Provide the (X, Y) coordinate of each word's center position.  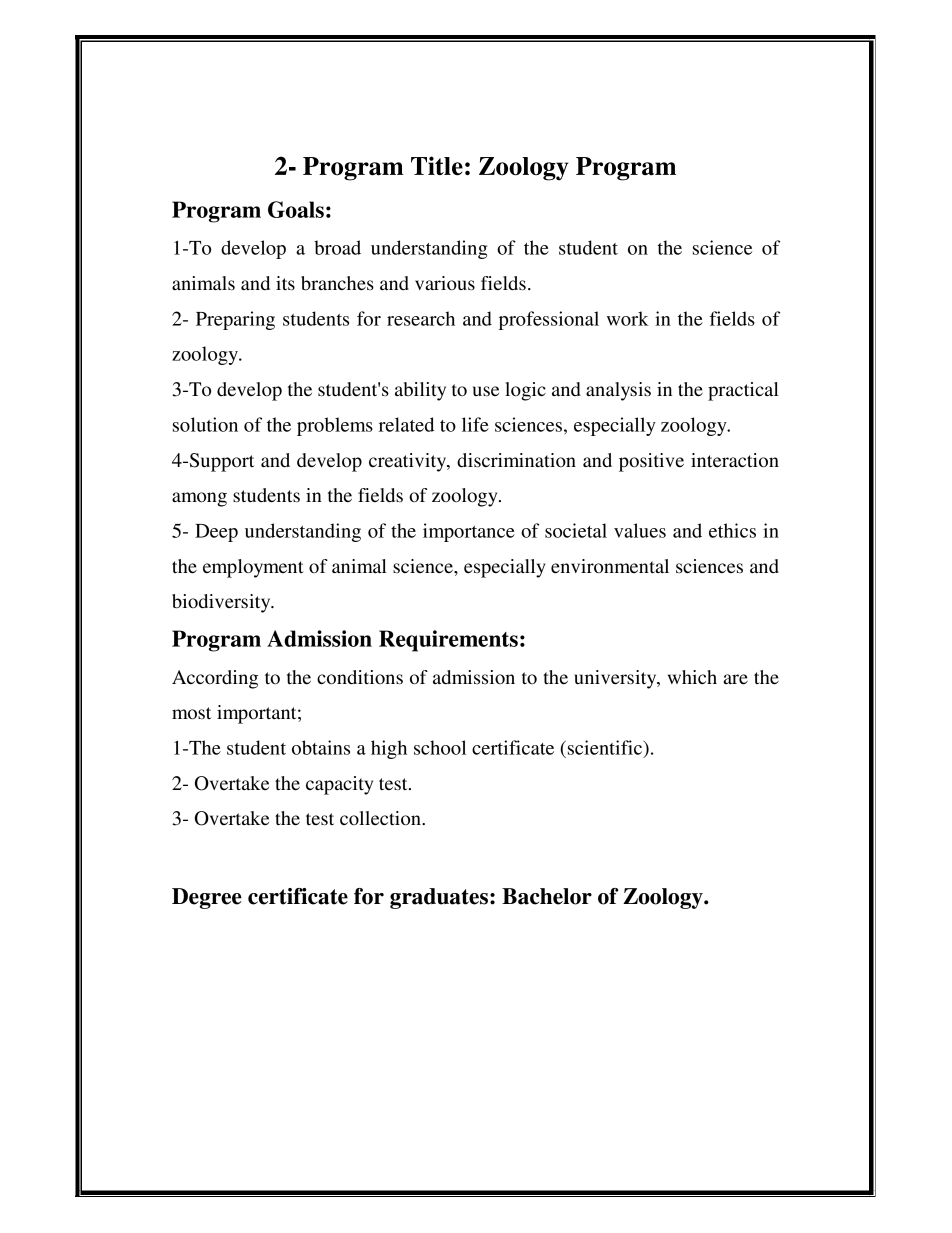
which (692, 677)
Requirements (448, 641)
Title (437, 166)
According (215, 679)
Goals (296, 209)
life (475, 424)
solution (205, 424)
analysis (618, 391)
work (628, 318)
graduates (439, 898)
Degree (207, 898)
